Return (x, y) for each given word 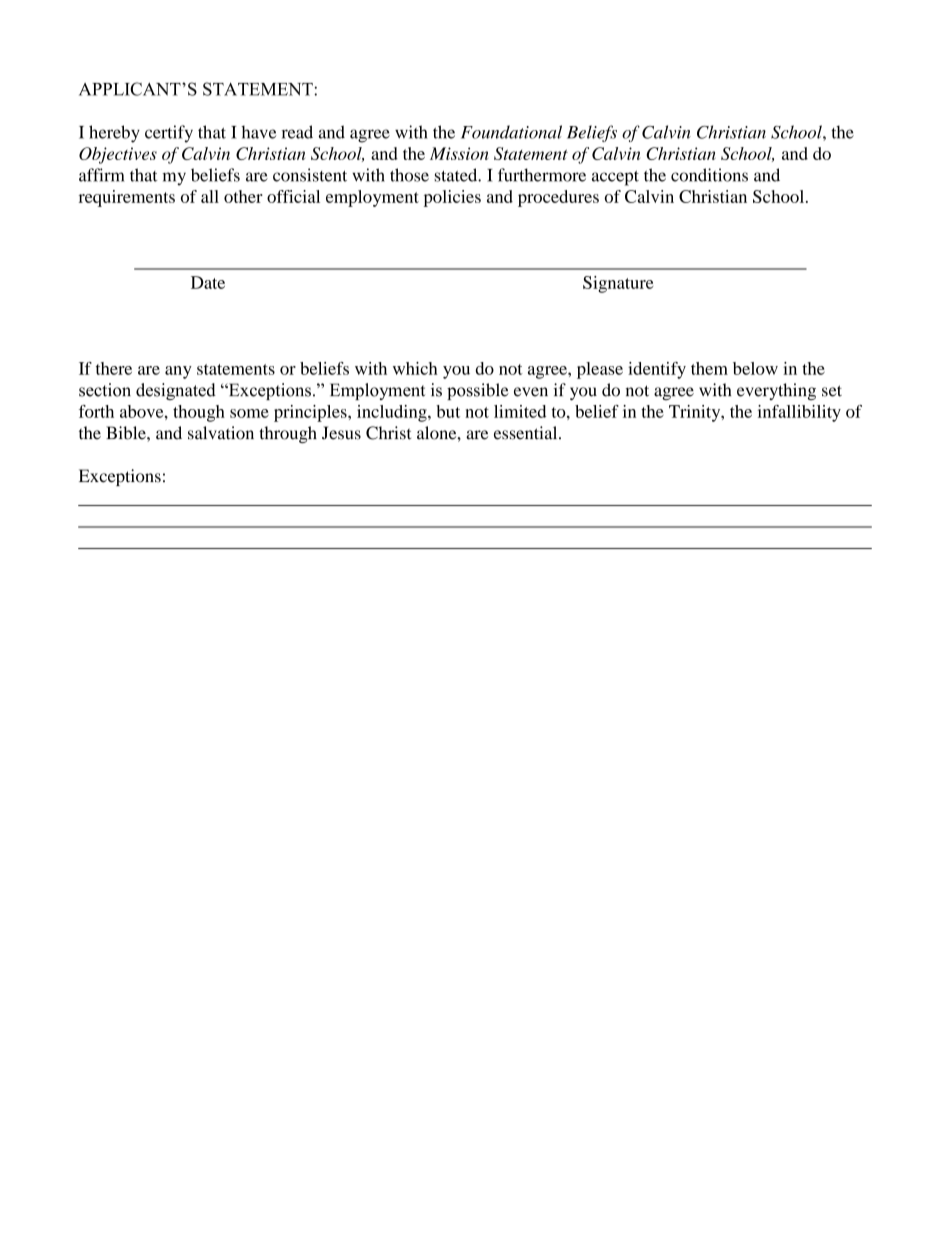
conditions (709, 175)
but (448, 411)
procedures (558, 198)
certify (169, 134)
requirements (127, 198)
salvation (221, 433)
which (415, 368)
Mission (459, 153)
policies (452, 198)
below (755, 368)
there (114, 368)
